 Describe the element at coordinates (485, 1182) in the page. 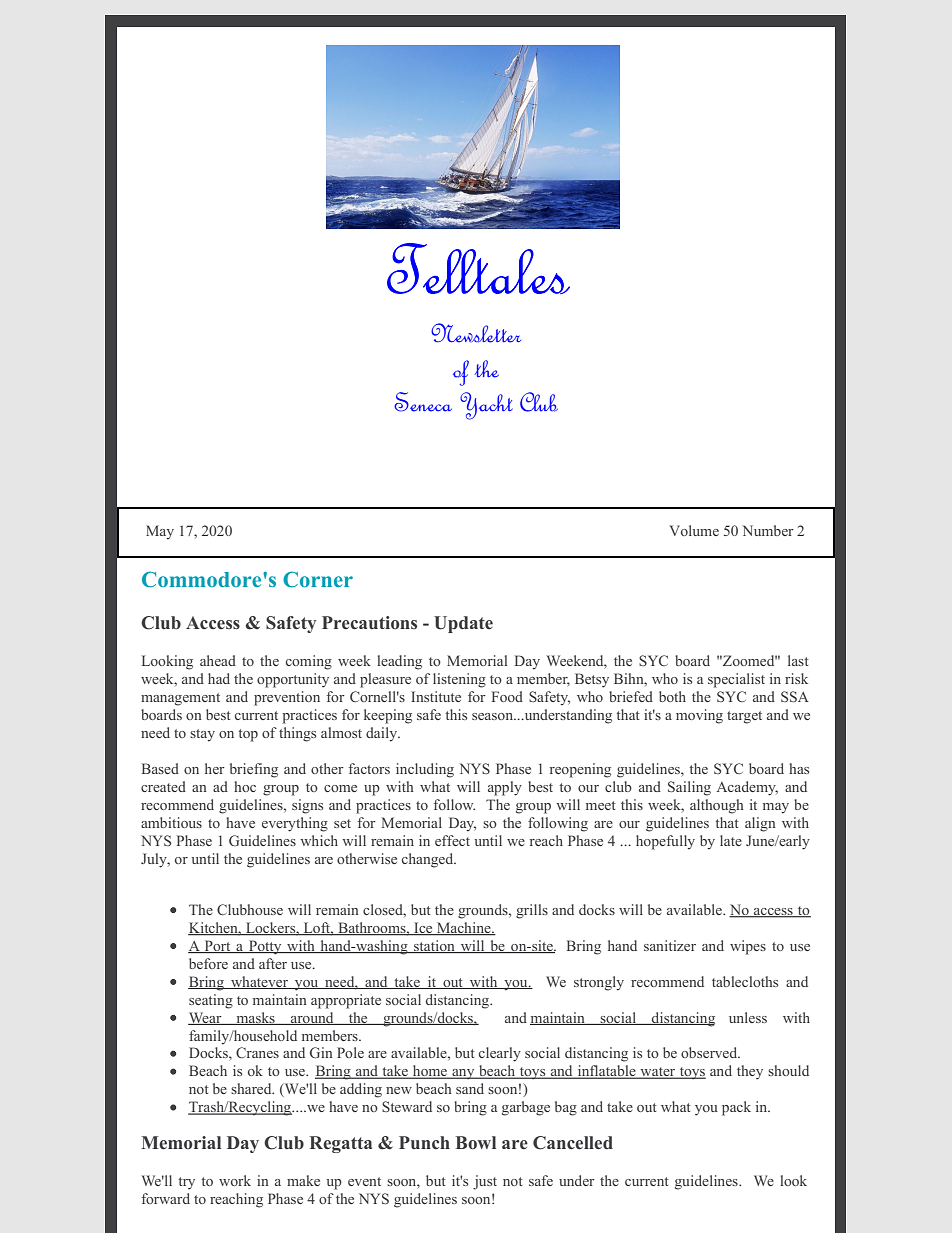

I see `just` at that location.
